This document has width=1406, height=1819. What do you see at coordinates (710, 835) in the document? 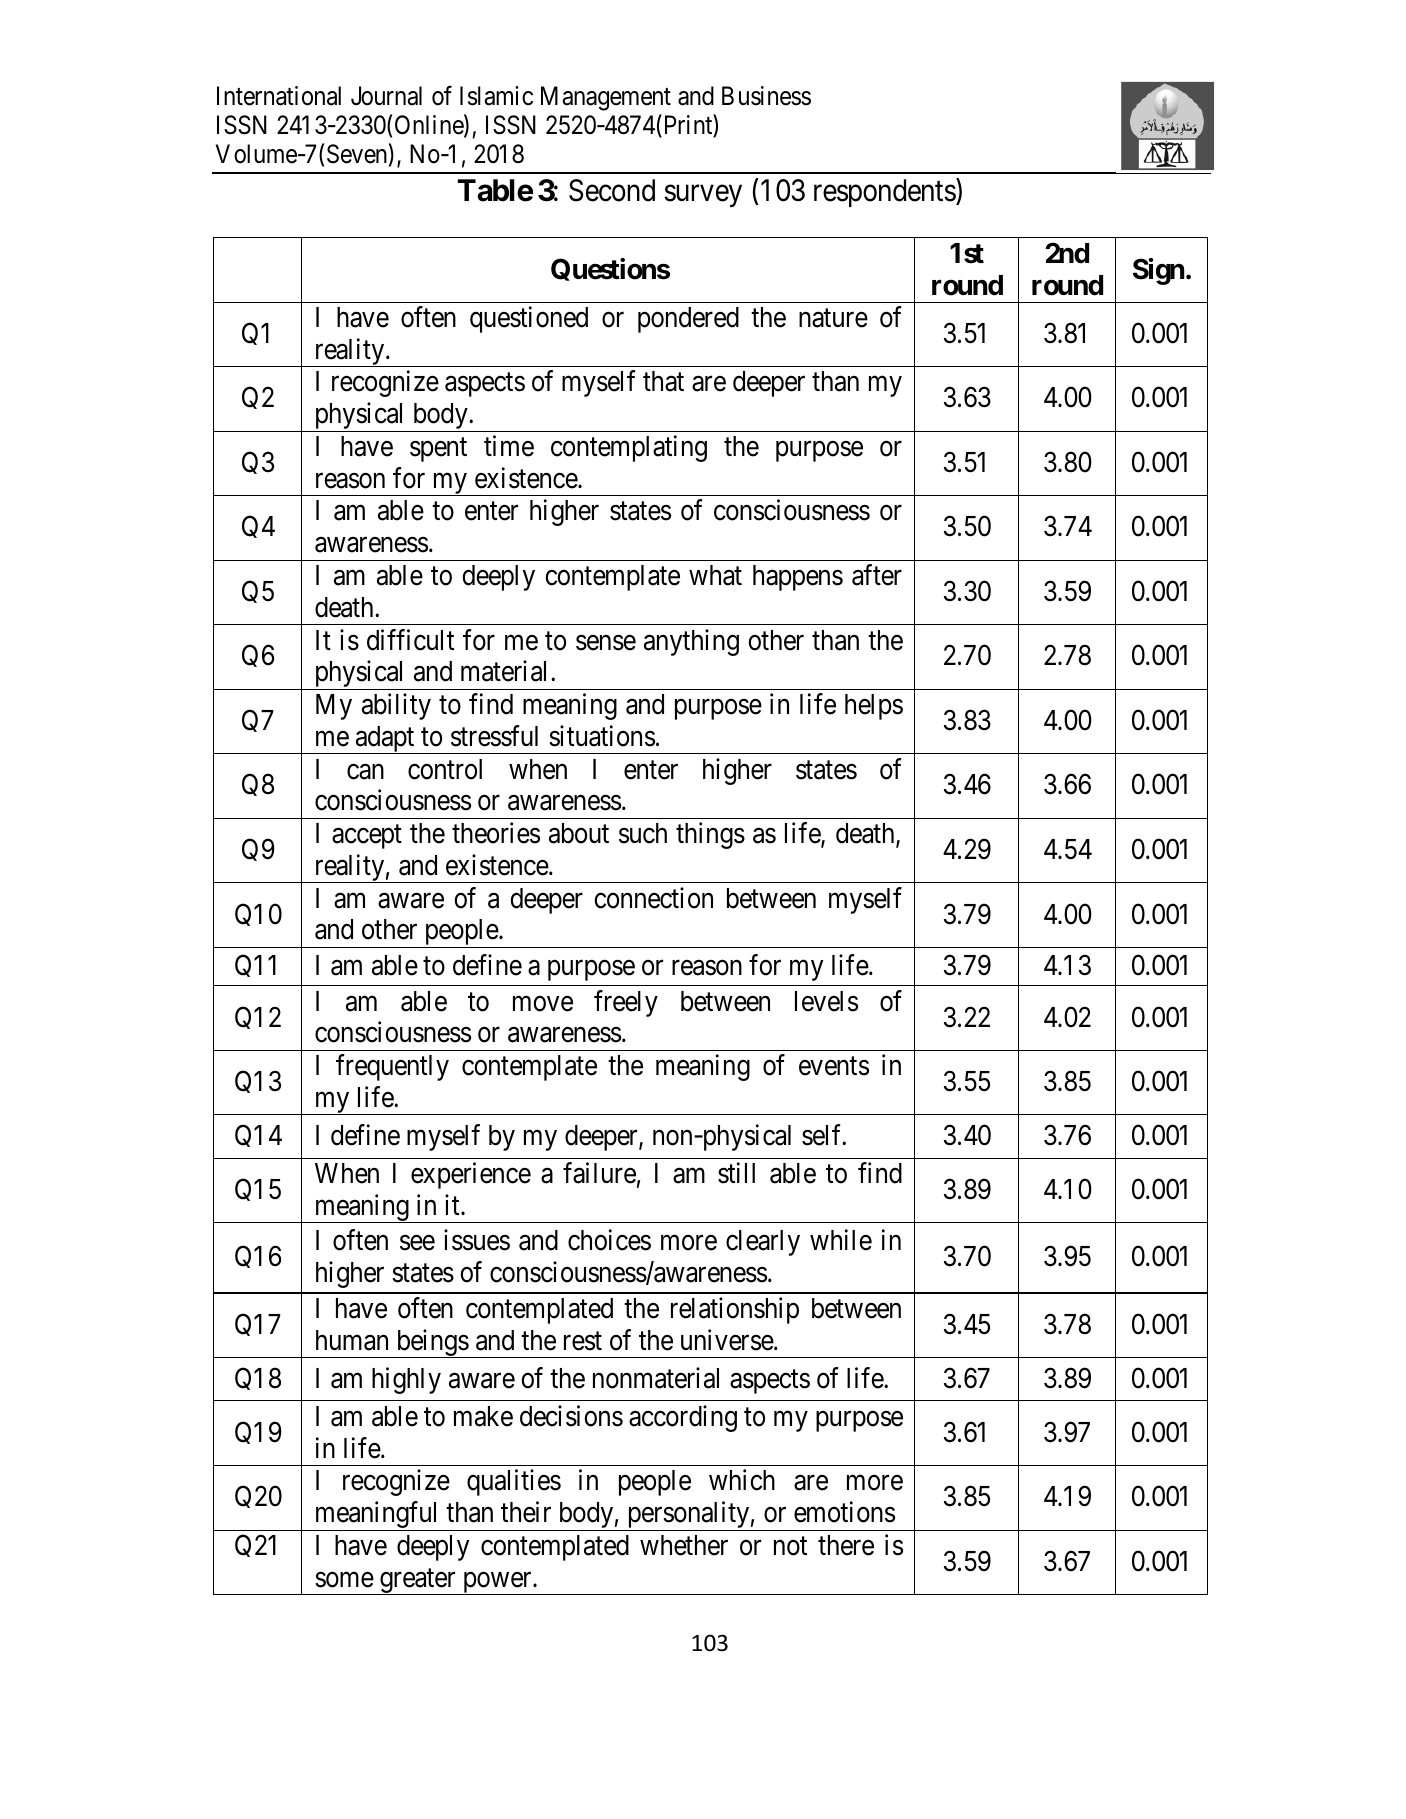
I see `things` at bounding box center [710, 835].
